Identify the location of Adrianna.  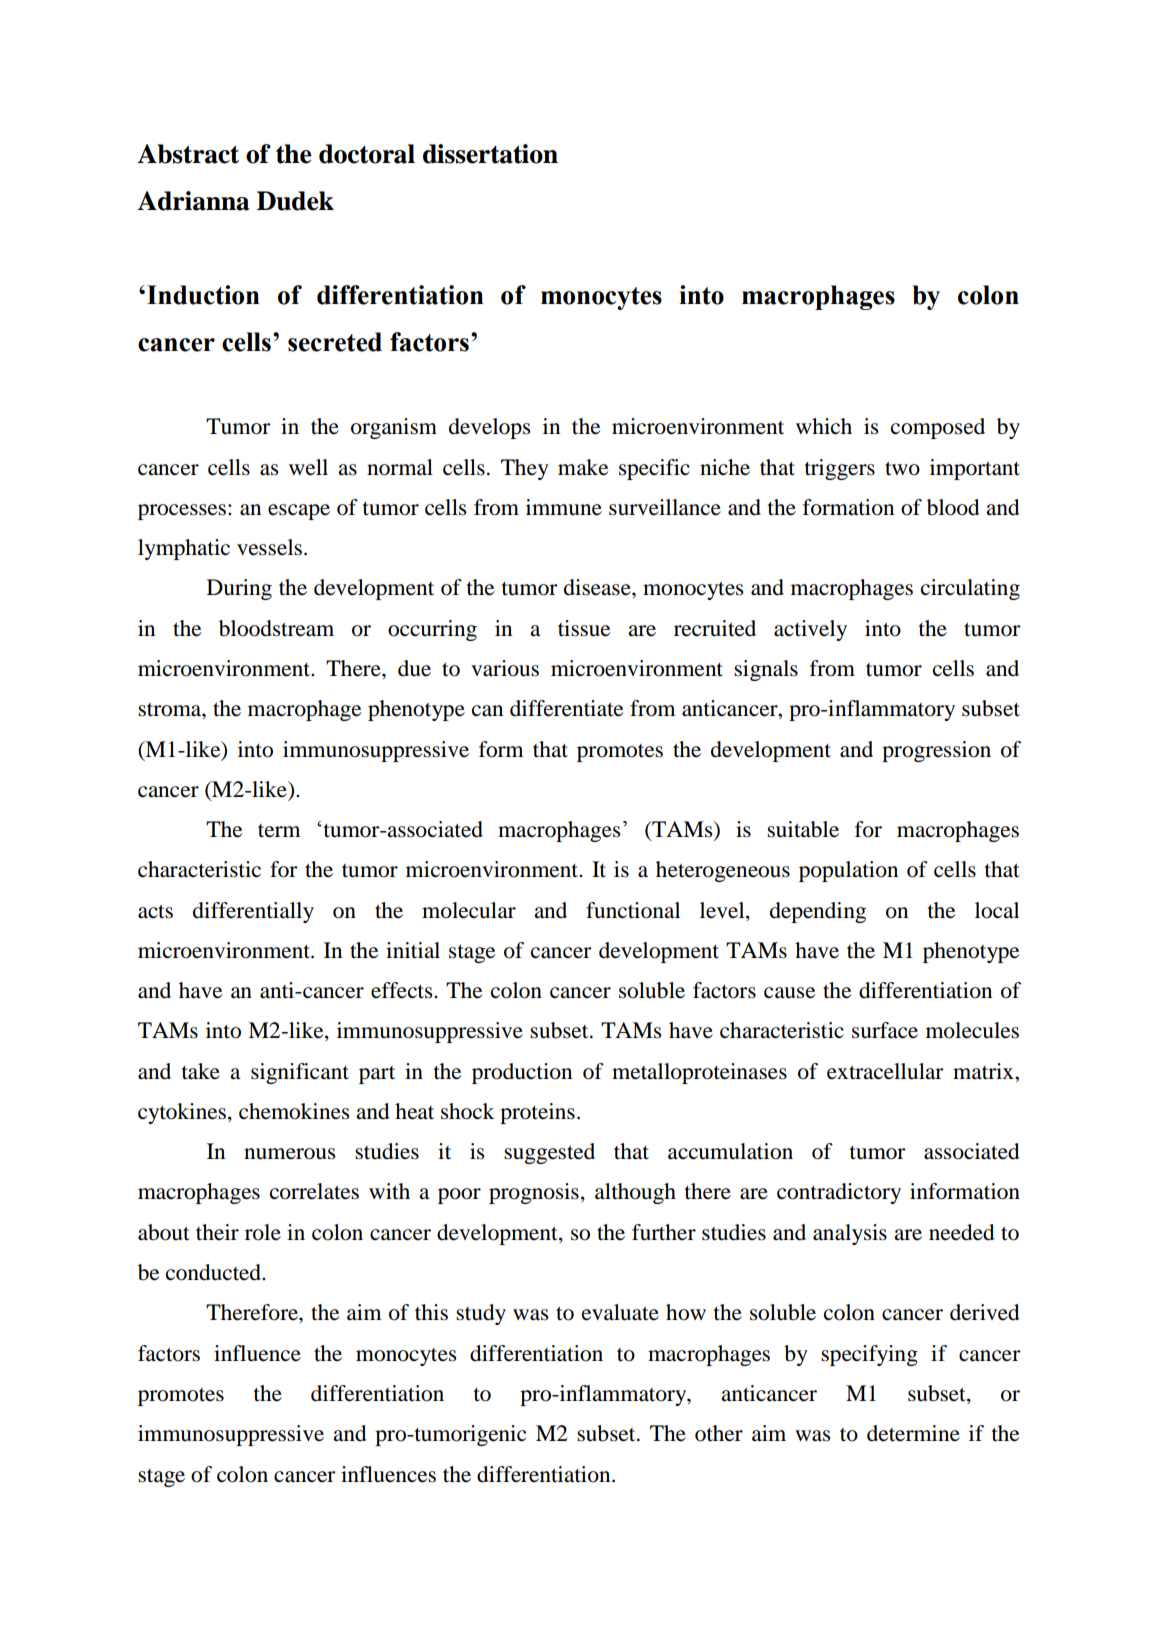
(193, 201).
